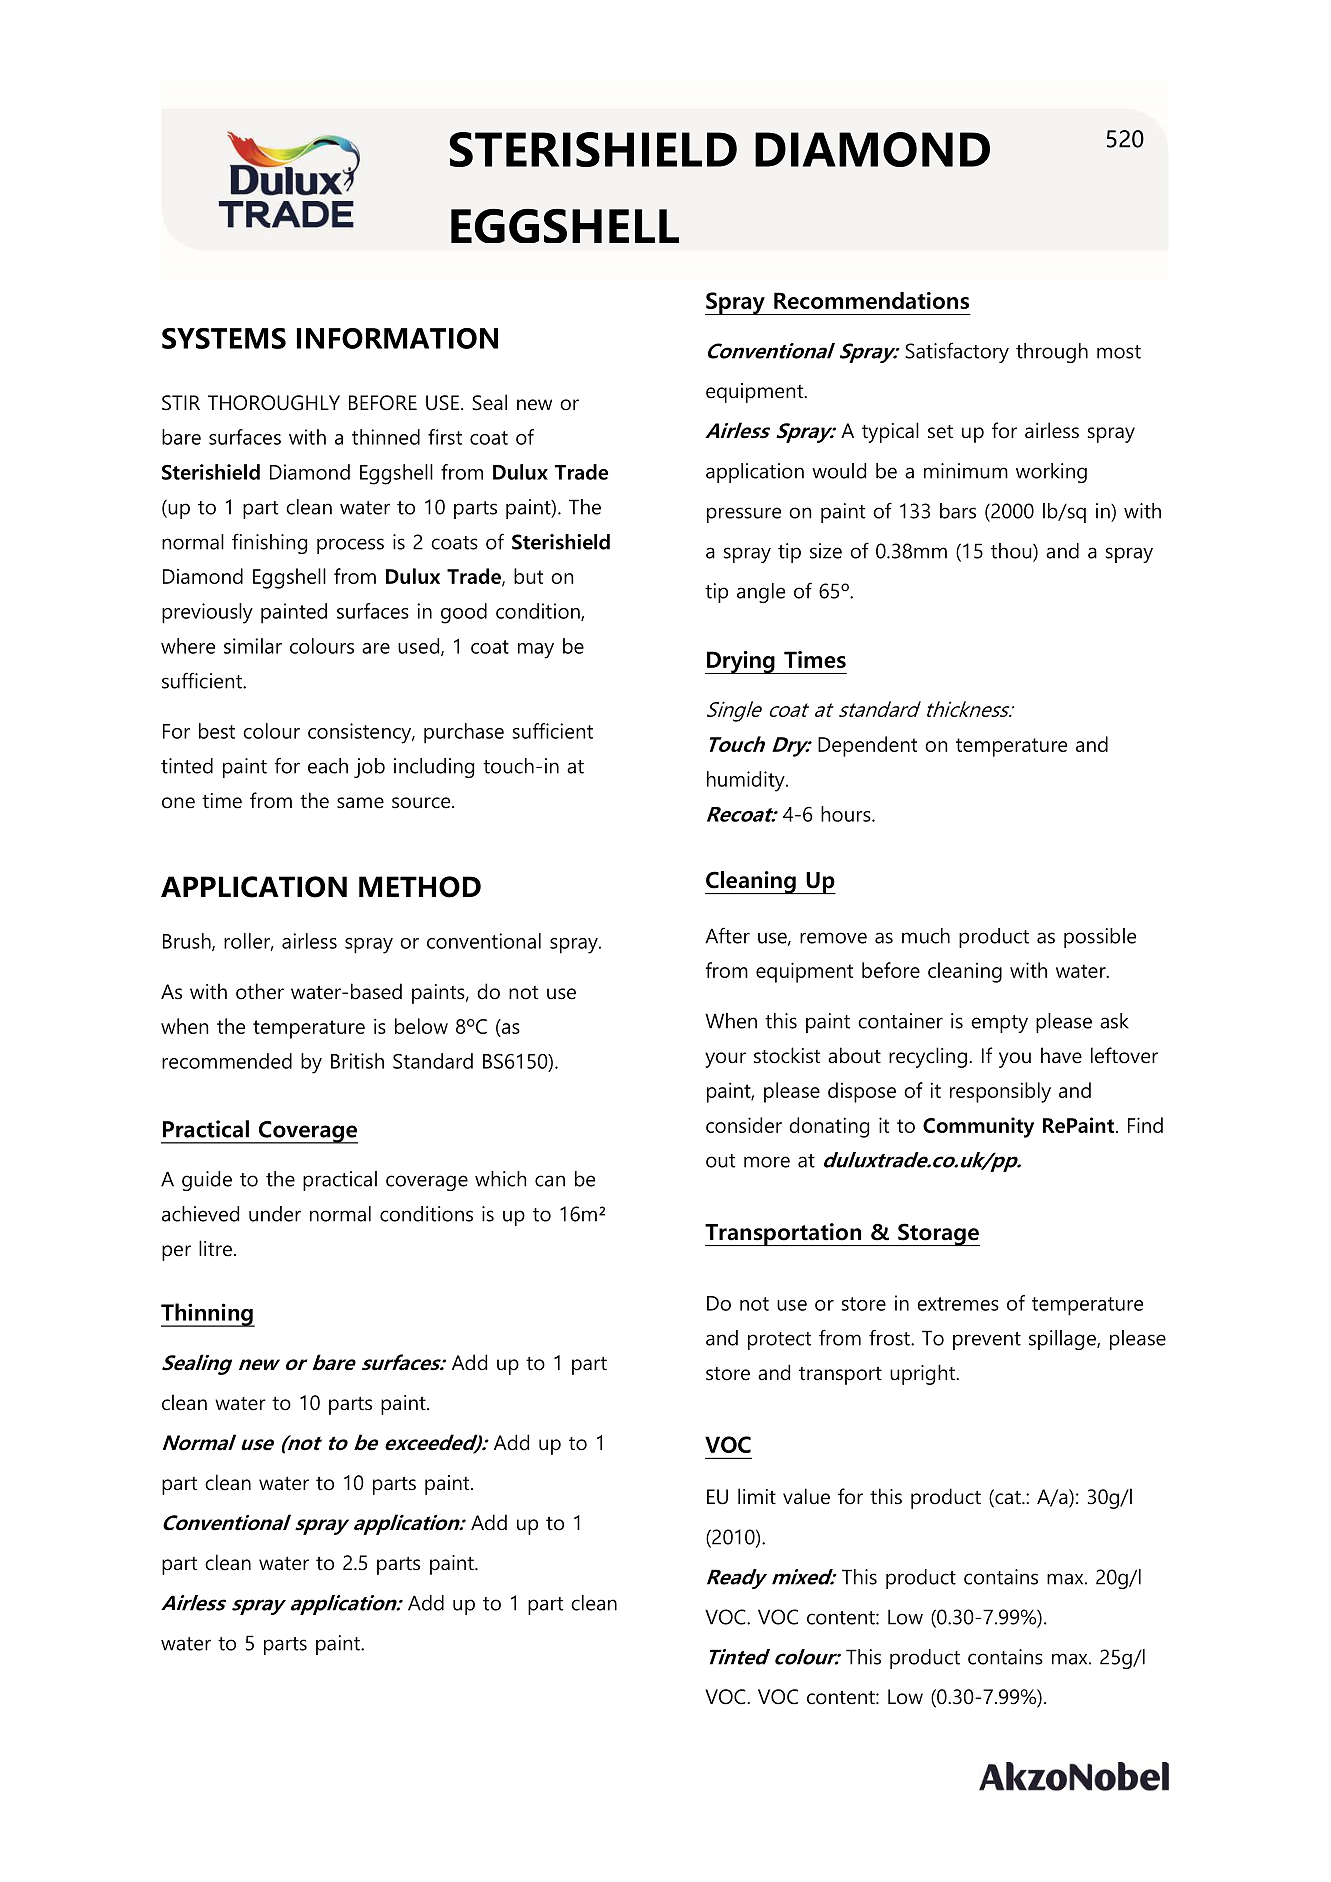 This screenshot has width=1331, height=1882. What do you see at coordinates (871, 300) in the screenshot?
I see `Recommendations` at bounding box center [871, 300].
